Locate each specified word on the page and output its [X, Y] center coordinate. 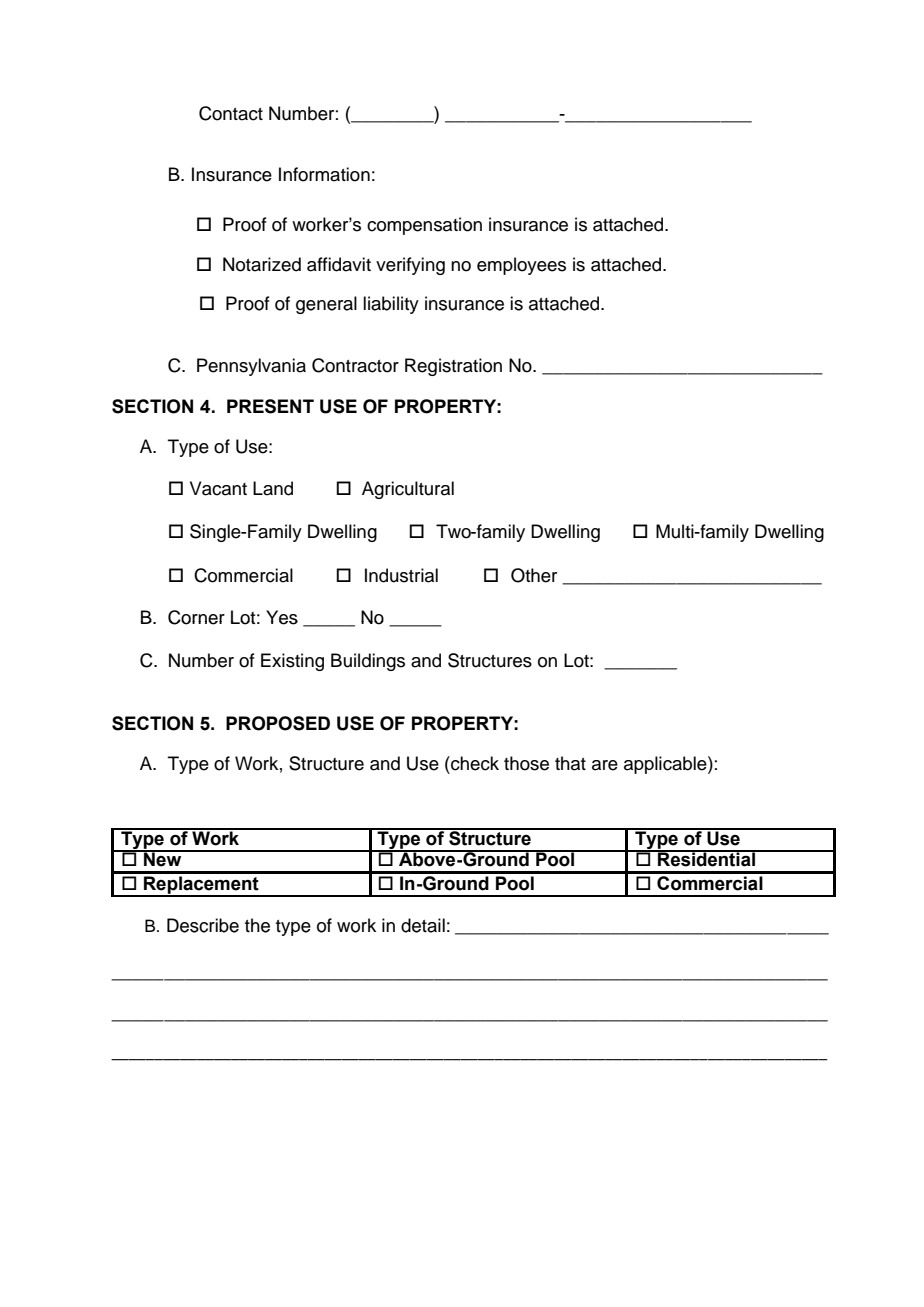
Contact [231, 113]
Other [534, 575]
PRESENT [270, 406]
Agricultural [408, 490]
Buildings [368, 662]
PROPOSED [278, 723]
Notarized [262, 264]
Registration [453, 367]
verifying [410, 266]
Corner [196, 617]
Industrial [401, 575]
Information [324, 174]
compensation [424, 226]
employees [521, 266]
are [605, 765]
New [163, 858]
